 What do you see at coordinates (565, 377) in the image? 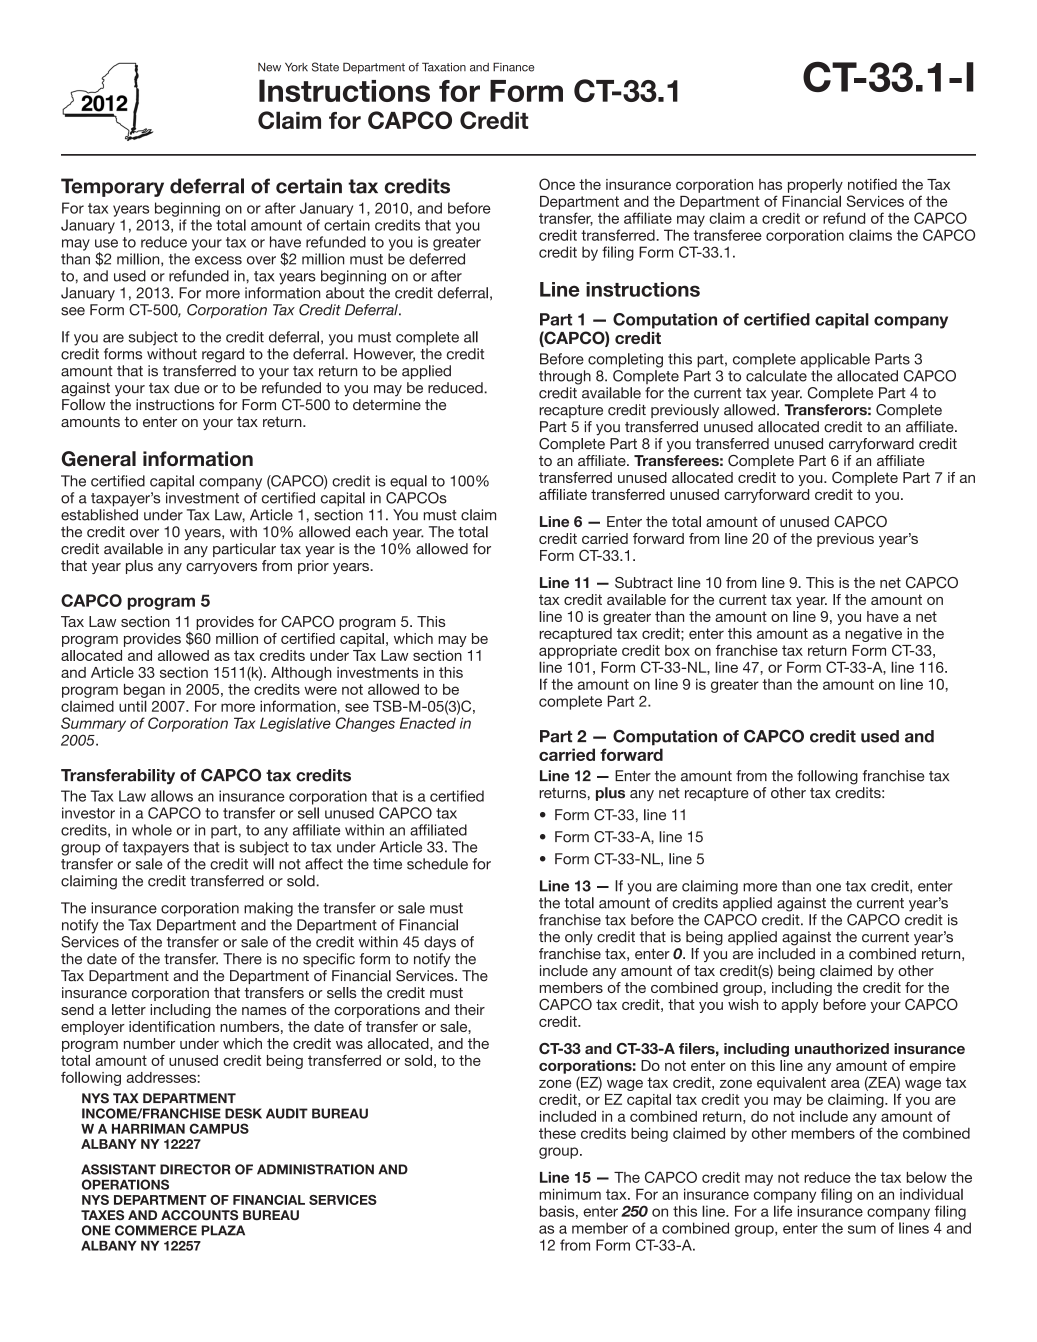
I see `through` at bounding box center [565, 377].
